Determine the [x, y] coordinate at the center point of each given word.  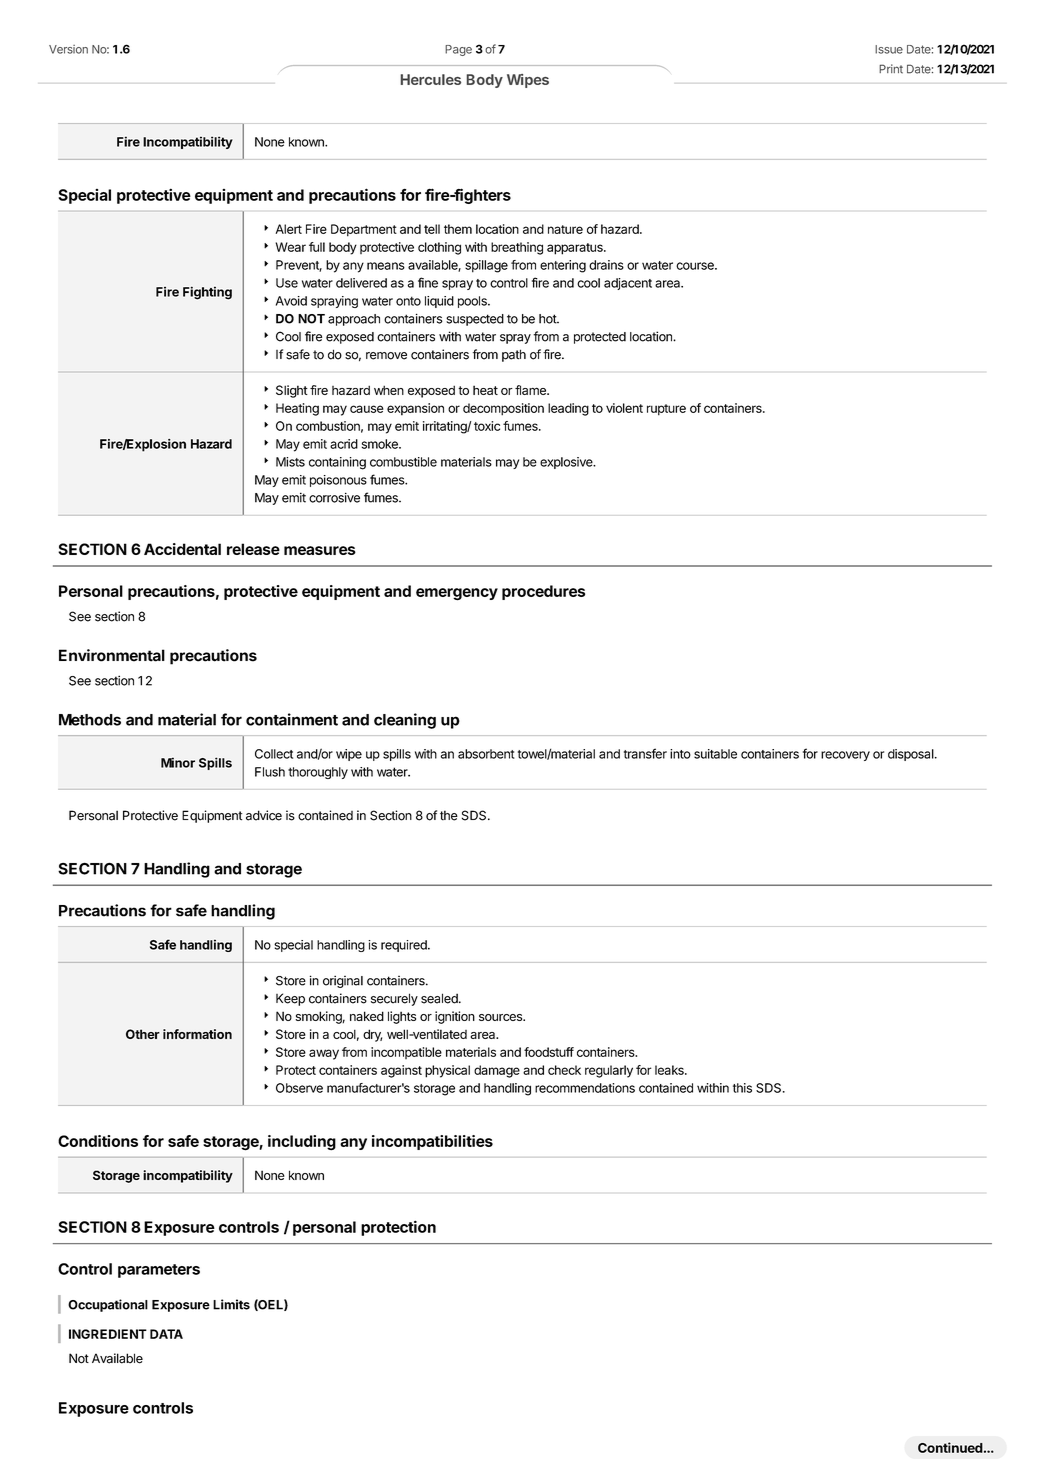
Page [458, 50]
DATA [166, 1334]
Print [891, 69]
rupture [666, 410]
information [197, 1034]
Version [68, 49]
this [742, 1088]
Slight [292, 391]
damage [497, 1071]
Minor [178, 762]
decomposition [503, 409]
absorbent [486, 754]
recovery [845, 756]
